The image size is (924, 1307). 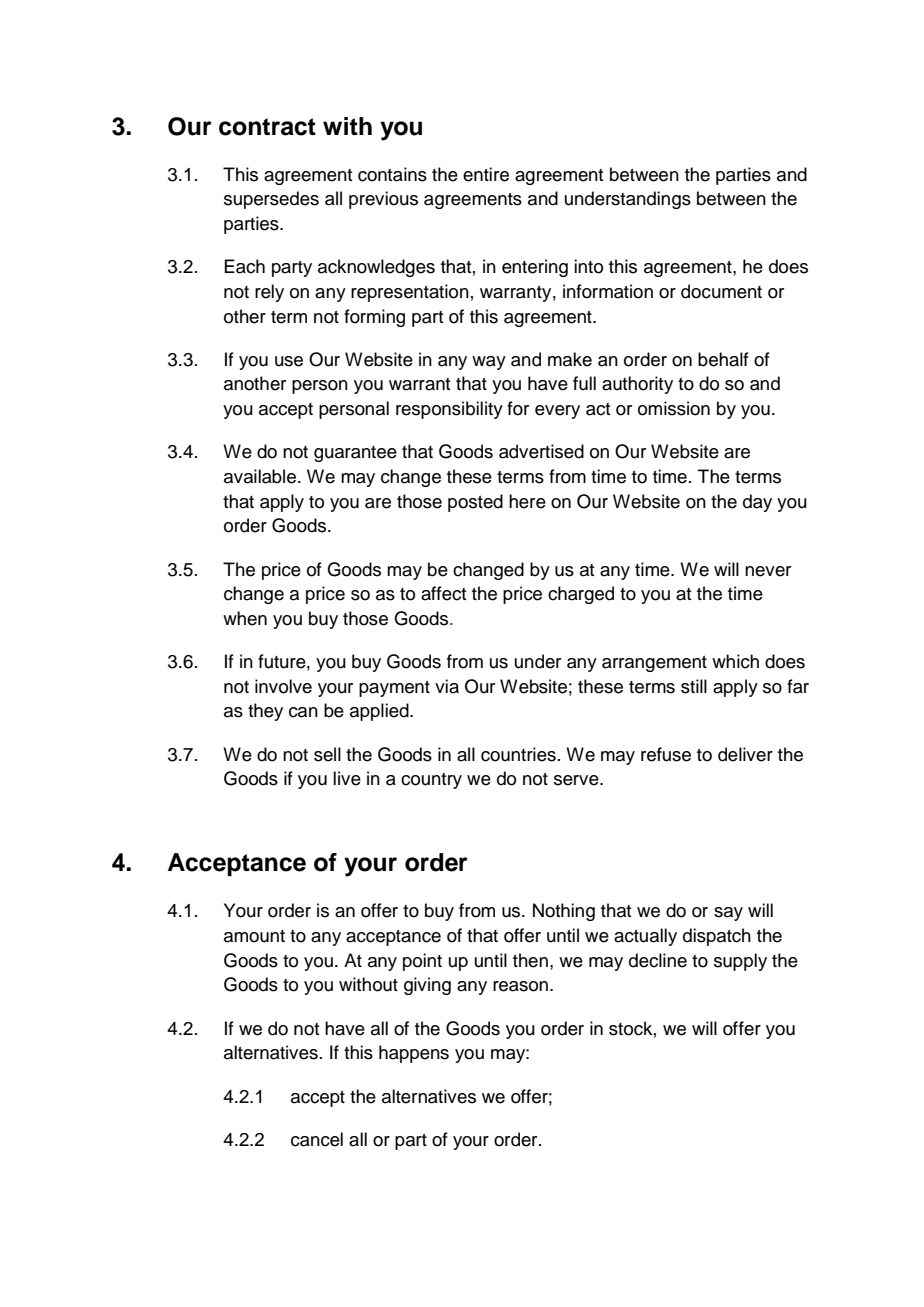 What do you see at coordinates (317, 1139) in the document?
I see `cancel` at bounding box center [317, 1139].
